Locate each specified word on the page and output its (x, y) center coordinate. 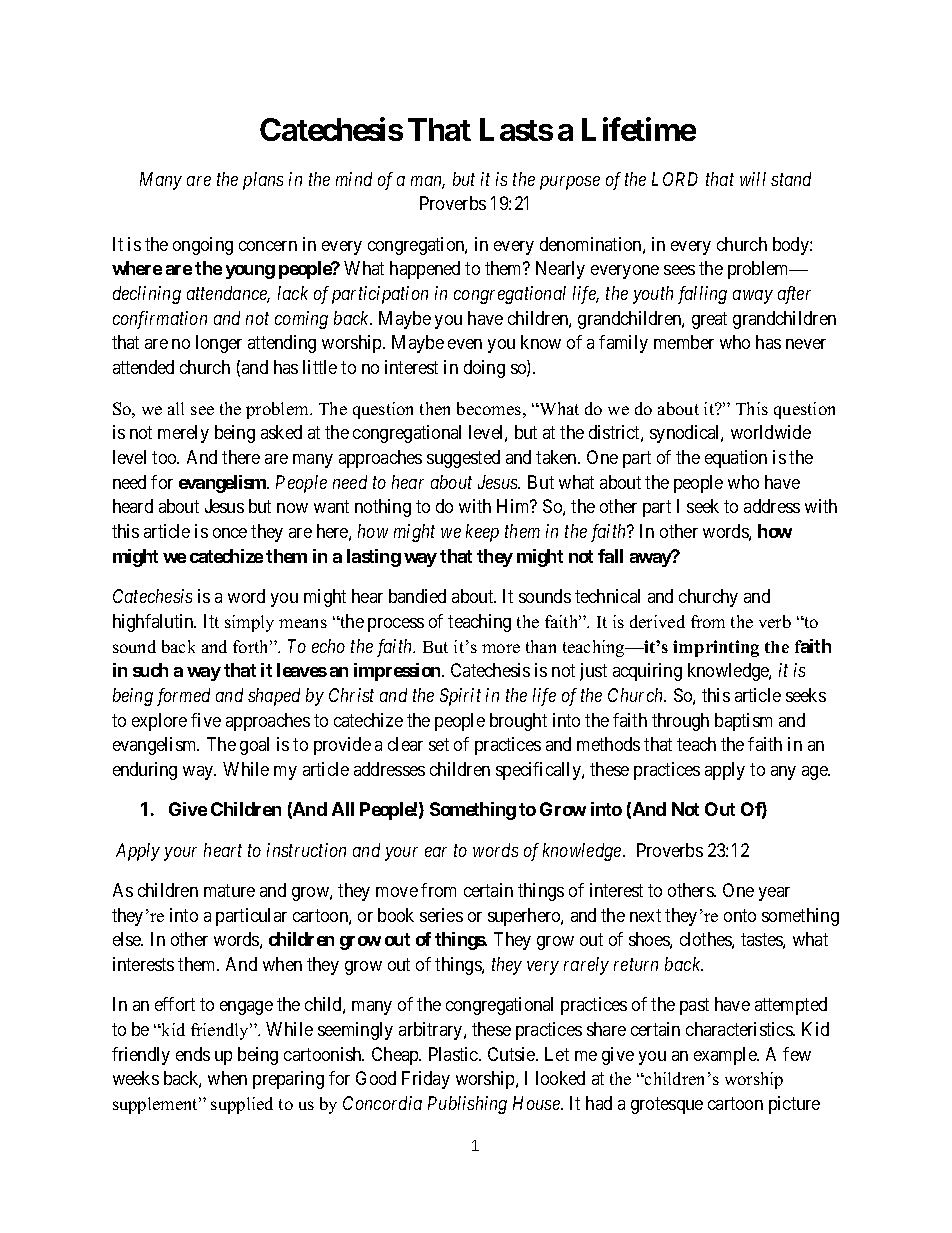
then (435, 408)
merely (183, 434)
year (774, 894)
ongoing (203, 246)
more (501, 648)
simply (249, 623)
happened (425, 270)
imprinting (716, 648)
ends (193, 1054)
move (397, 892)
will (753, 179)
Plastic (454, 1054)
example (726, 1056)
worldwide (771, 432)
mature (229, 890)
